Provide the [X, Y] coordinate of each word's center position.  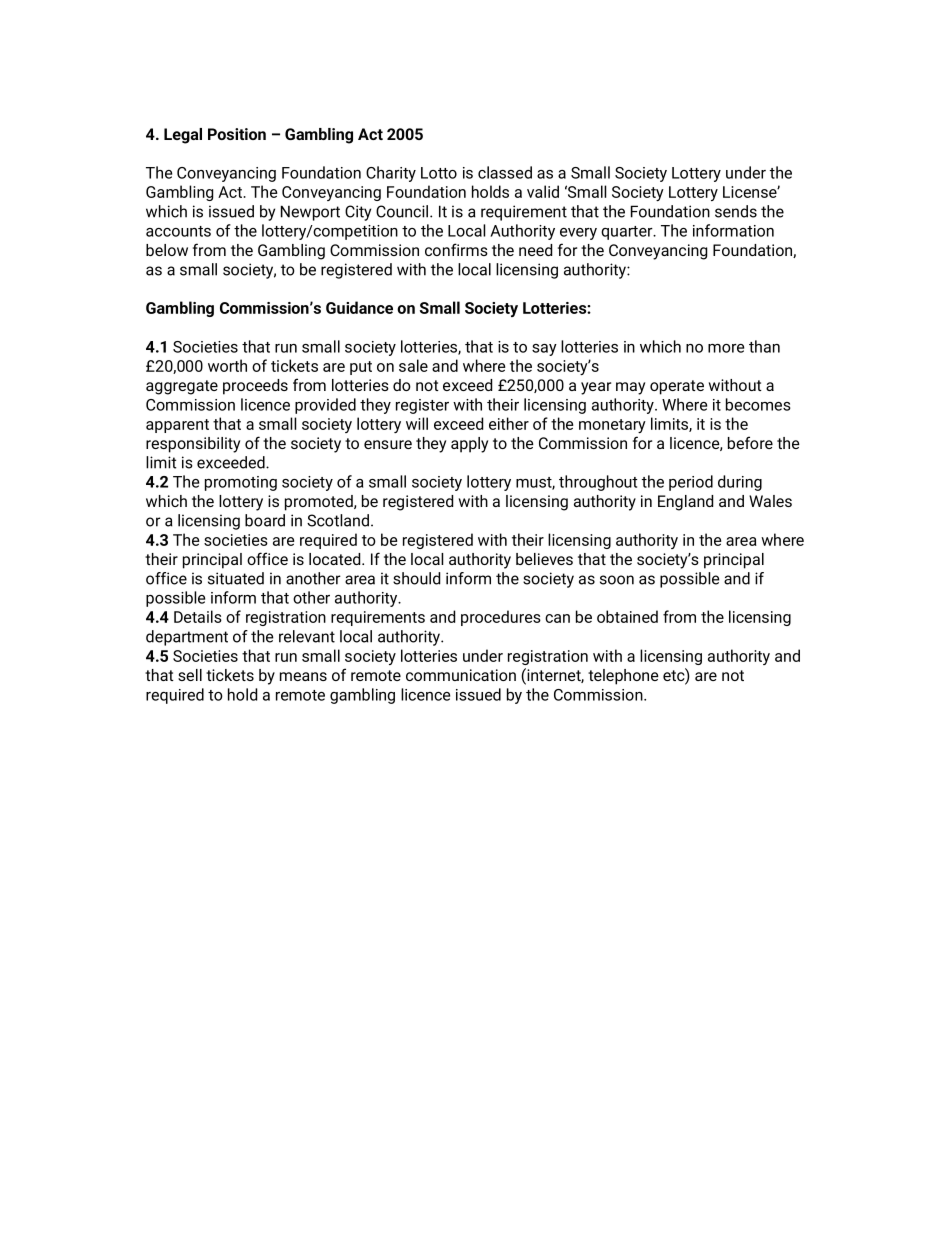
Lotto [439, 173]
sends [736, 211]
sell [190, 675]
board [265, 520]
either [509, 423]
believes [544, 559]
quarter [628, 233]
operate [677, 387]
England [685, 503]
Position [237, 134]
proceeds [255, 387]
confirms [456, 249]
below [167, 250]
